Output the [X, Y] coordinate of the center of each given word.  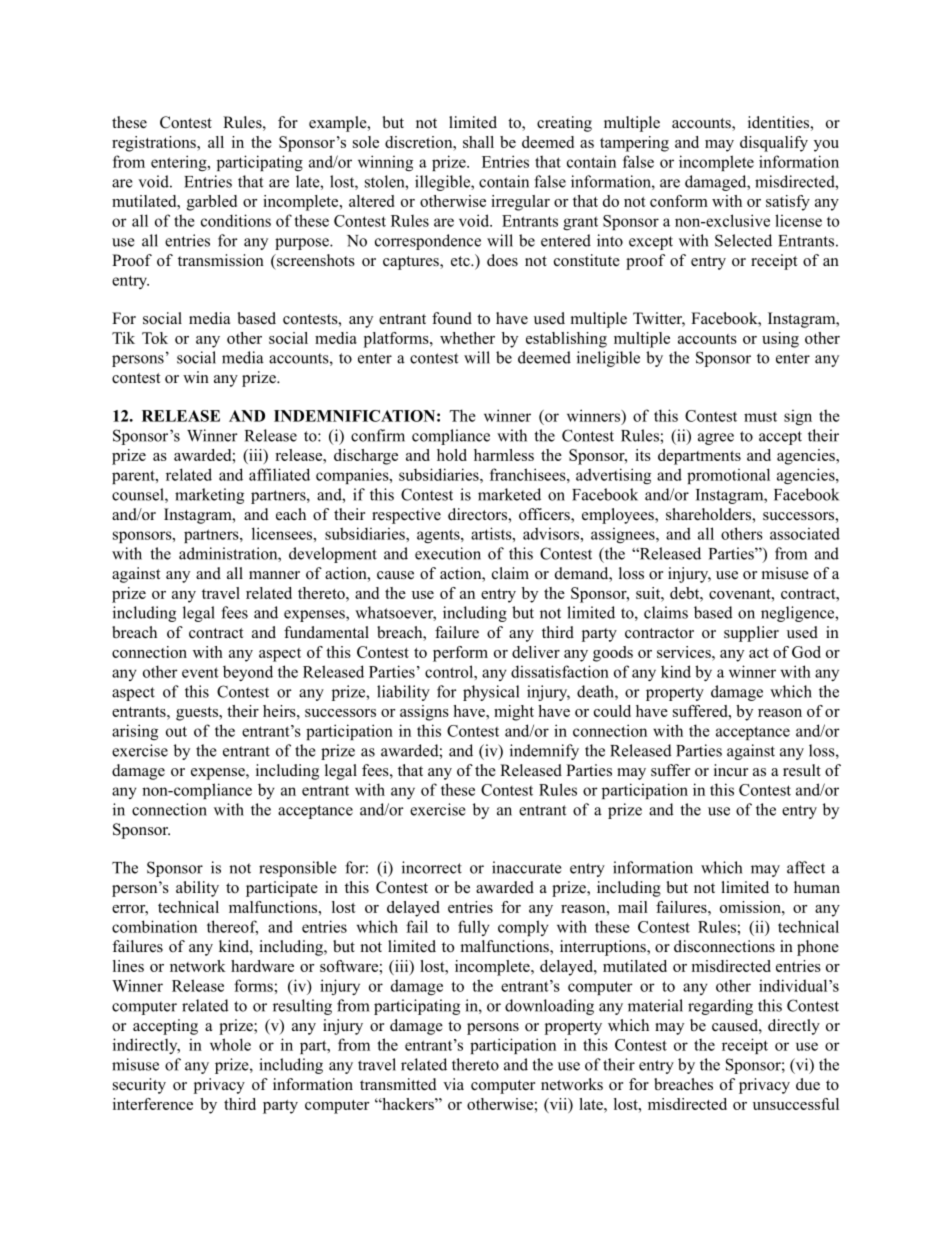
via [453, 1084]
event [200, 672]
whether [467, 338]
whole [230, 1044]
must [760, 417]
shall [478, 142]
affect [806, 867]
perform [460, 654]
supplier [751, 634]
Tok [155, 338]
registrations [155, 144]
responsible [298, 869]
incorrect [432, 867]
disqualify [774, 144]
